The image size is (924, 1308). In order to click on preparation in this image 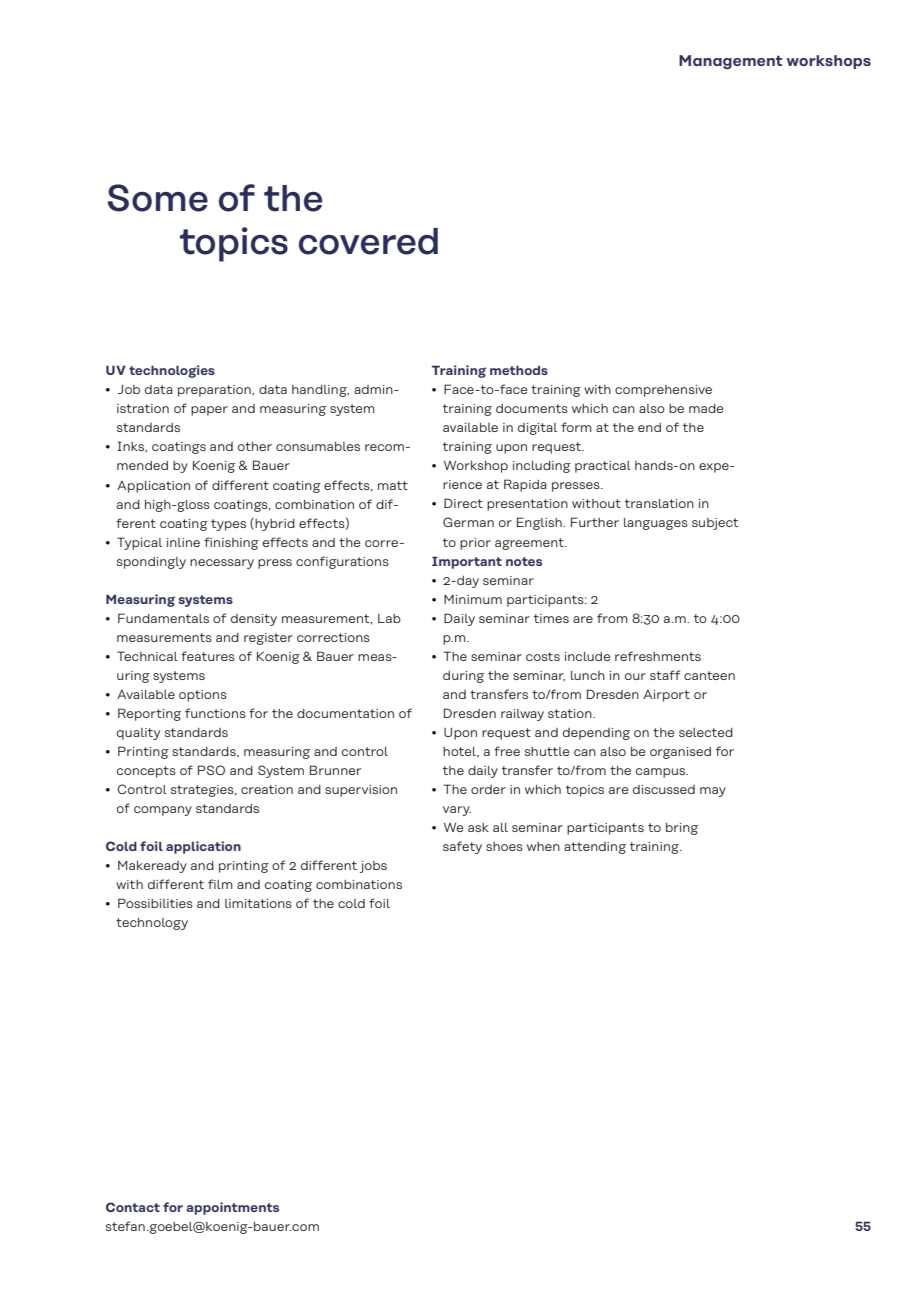, I will do `click(215, 391)`.
